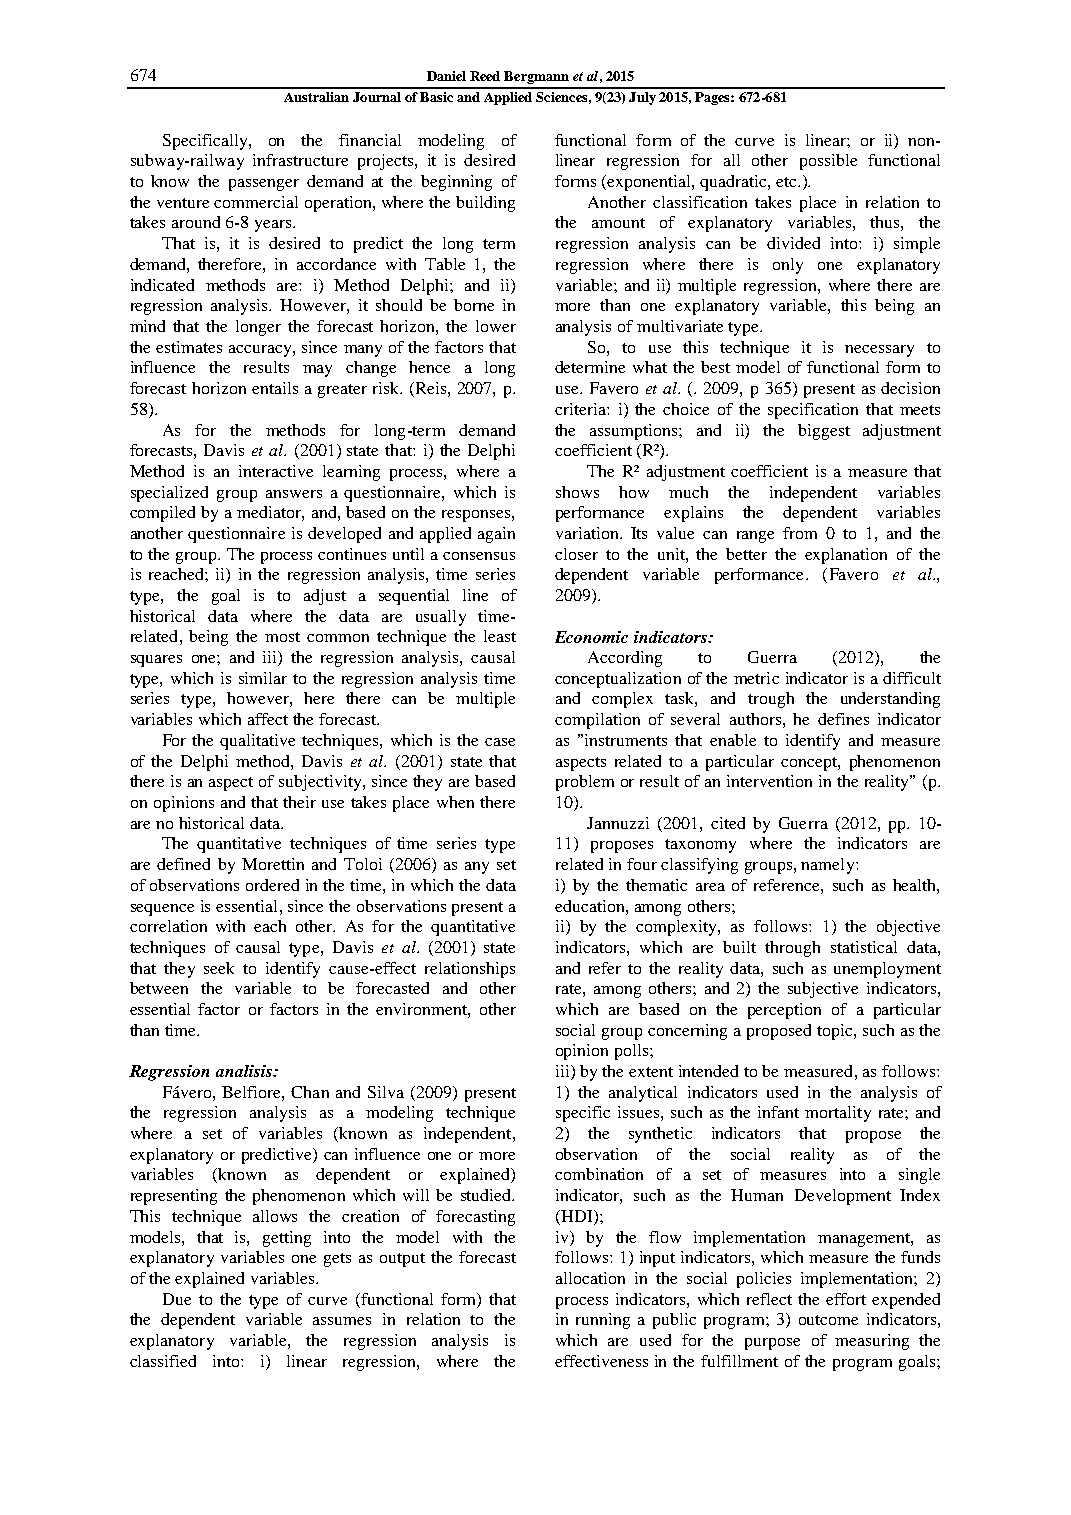 The image size is (1071, 1515). Describe the element at coordinates (275, 388) in the image. I see `entails` at that location.
